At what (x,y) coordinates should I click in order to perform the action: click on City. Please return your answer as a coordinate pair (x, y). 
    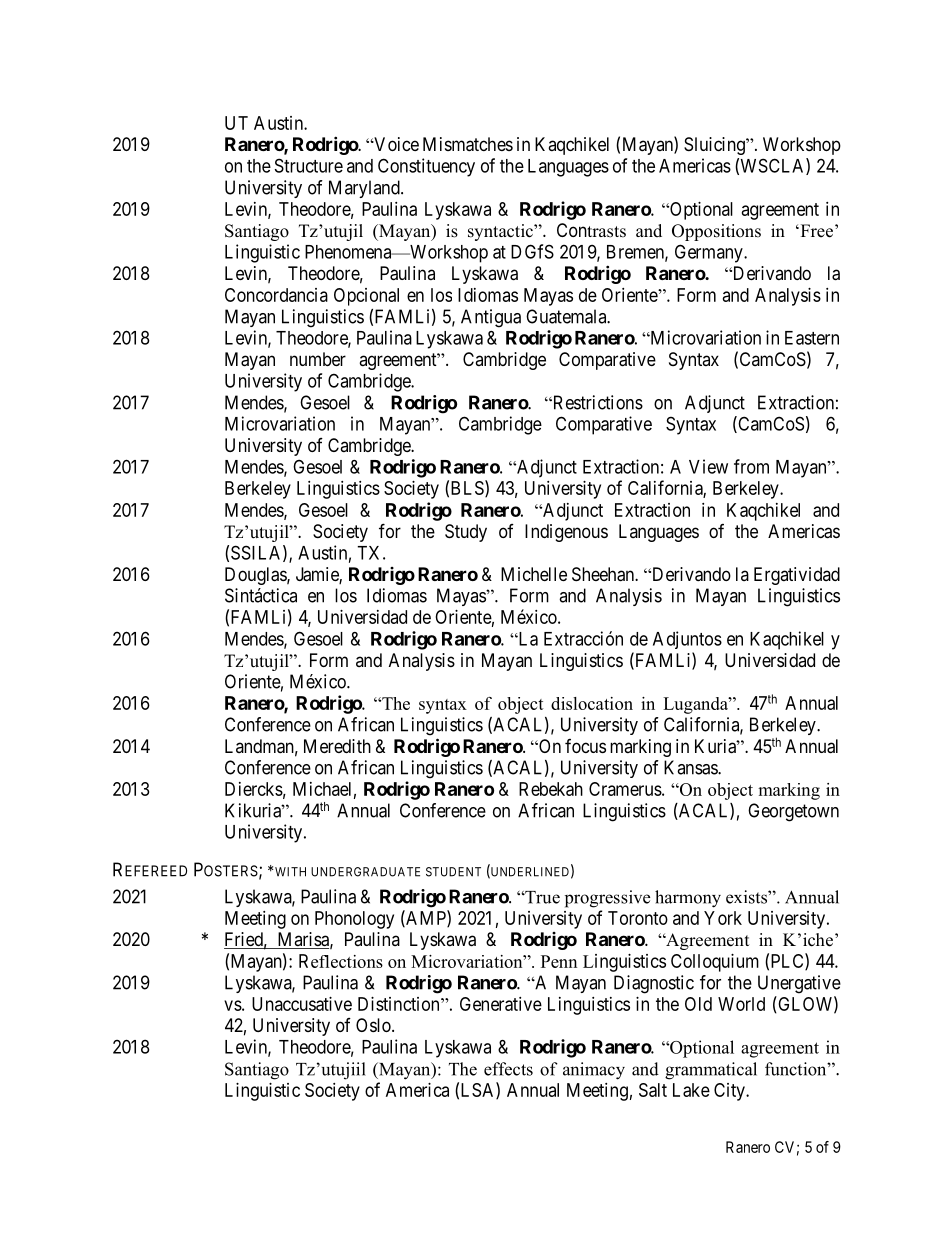
    Looking at the image, I should click on (730, 1092).
